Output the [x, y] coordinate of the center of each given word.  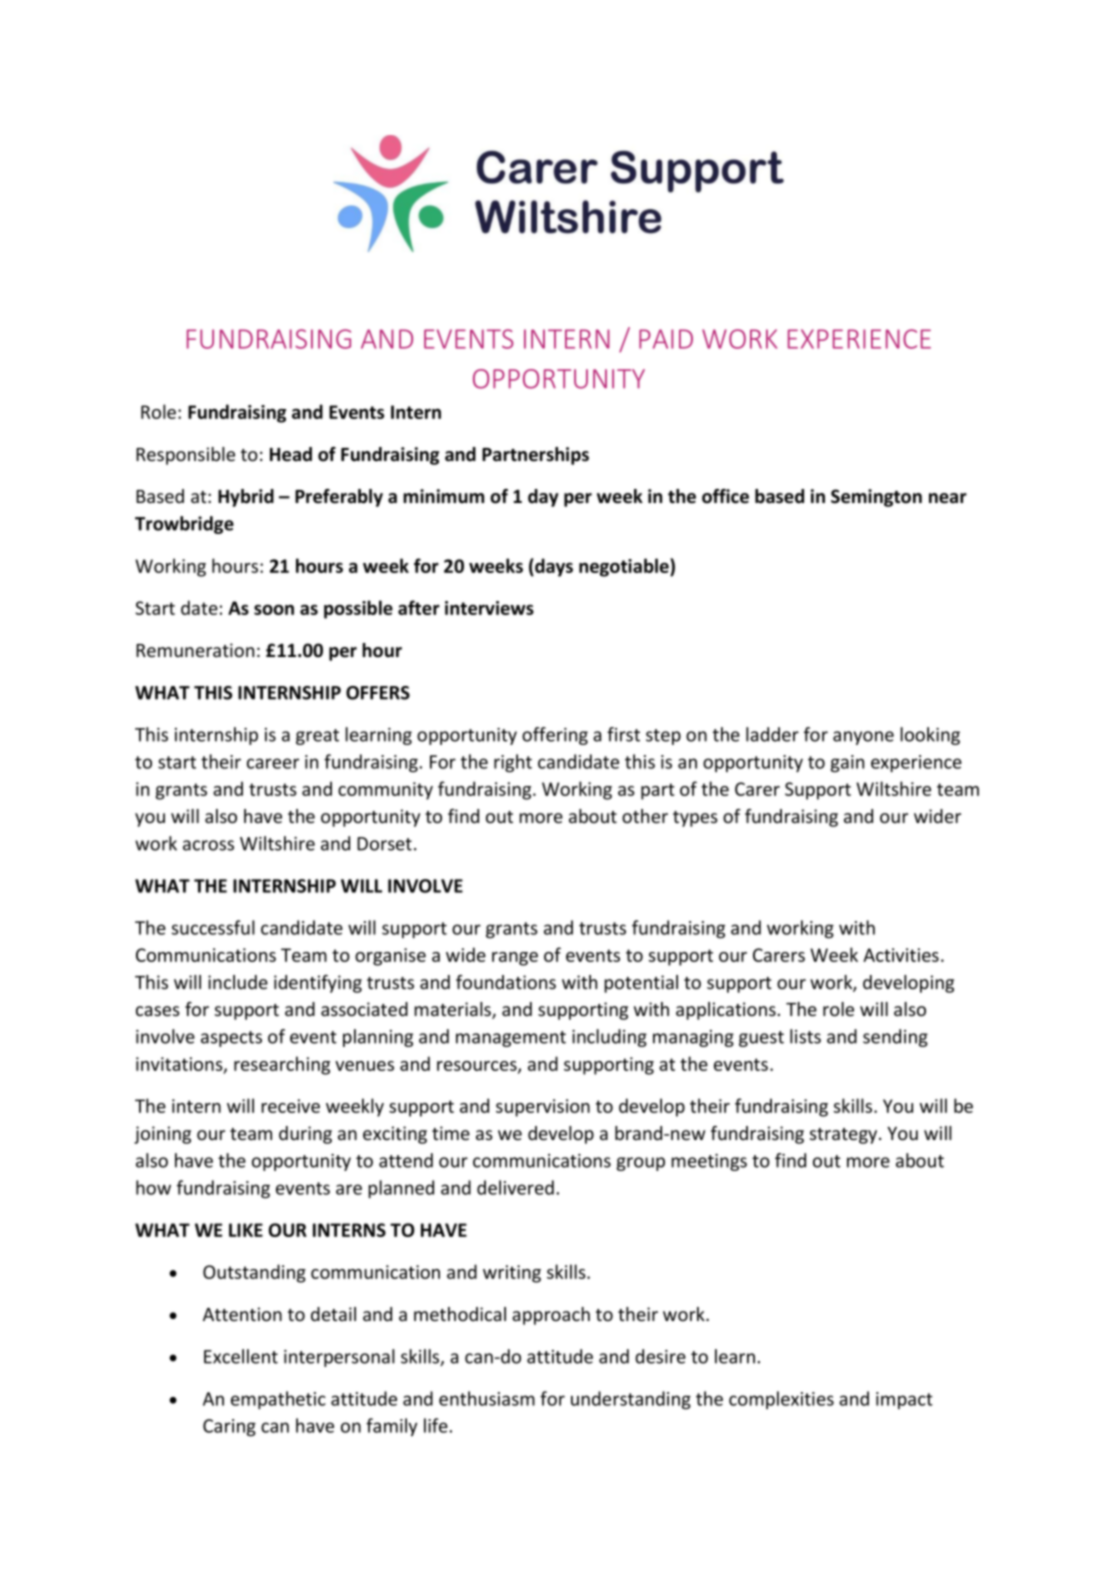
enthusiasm [487, 1398]
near [948, 498]
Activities [901, 955]
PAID [666, 339]
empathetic [278, 1400]
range [515, 959]
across [208, 845]
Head [291, 454]
